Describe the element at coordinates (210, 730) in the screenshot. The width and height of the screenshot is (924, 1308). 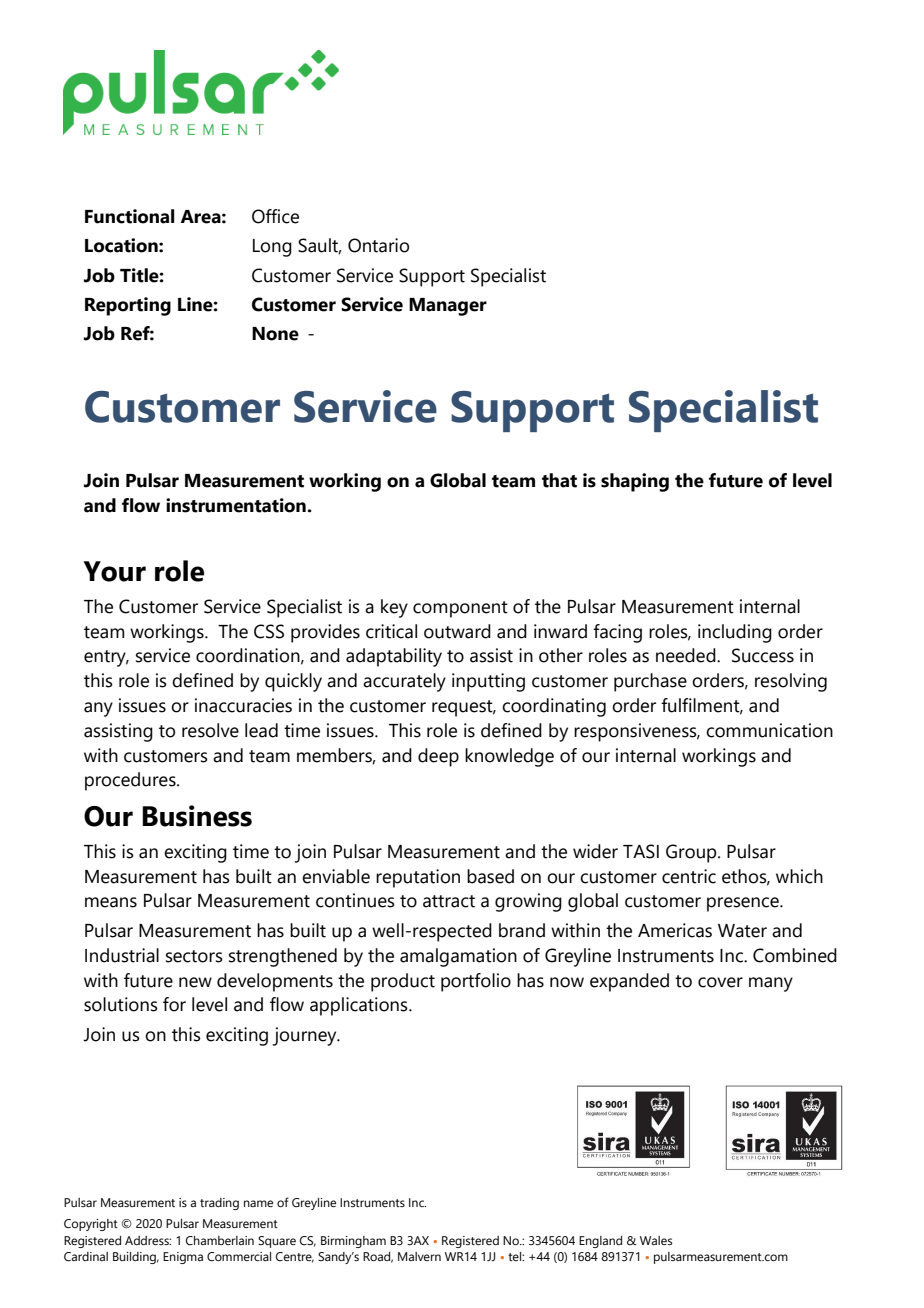
I see `resolve` at that location.
